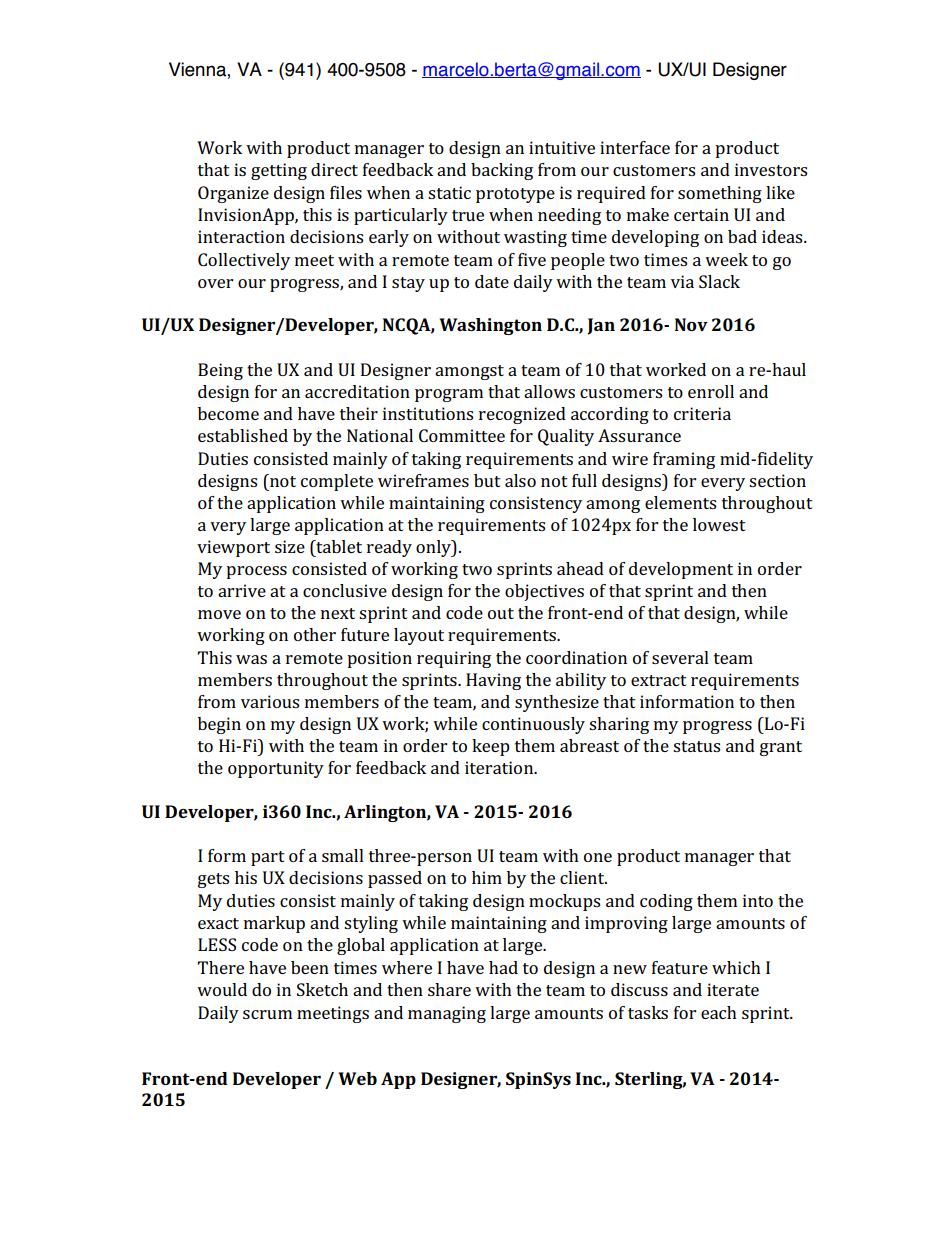  What do you see at coordinates (502, 171) in the screenshot?
I see `backing` at bounding box center [502, 171].
